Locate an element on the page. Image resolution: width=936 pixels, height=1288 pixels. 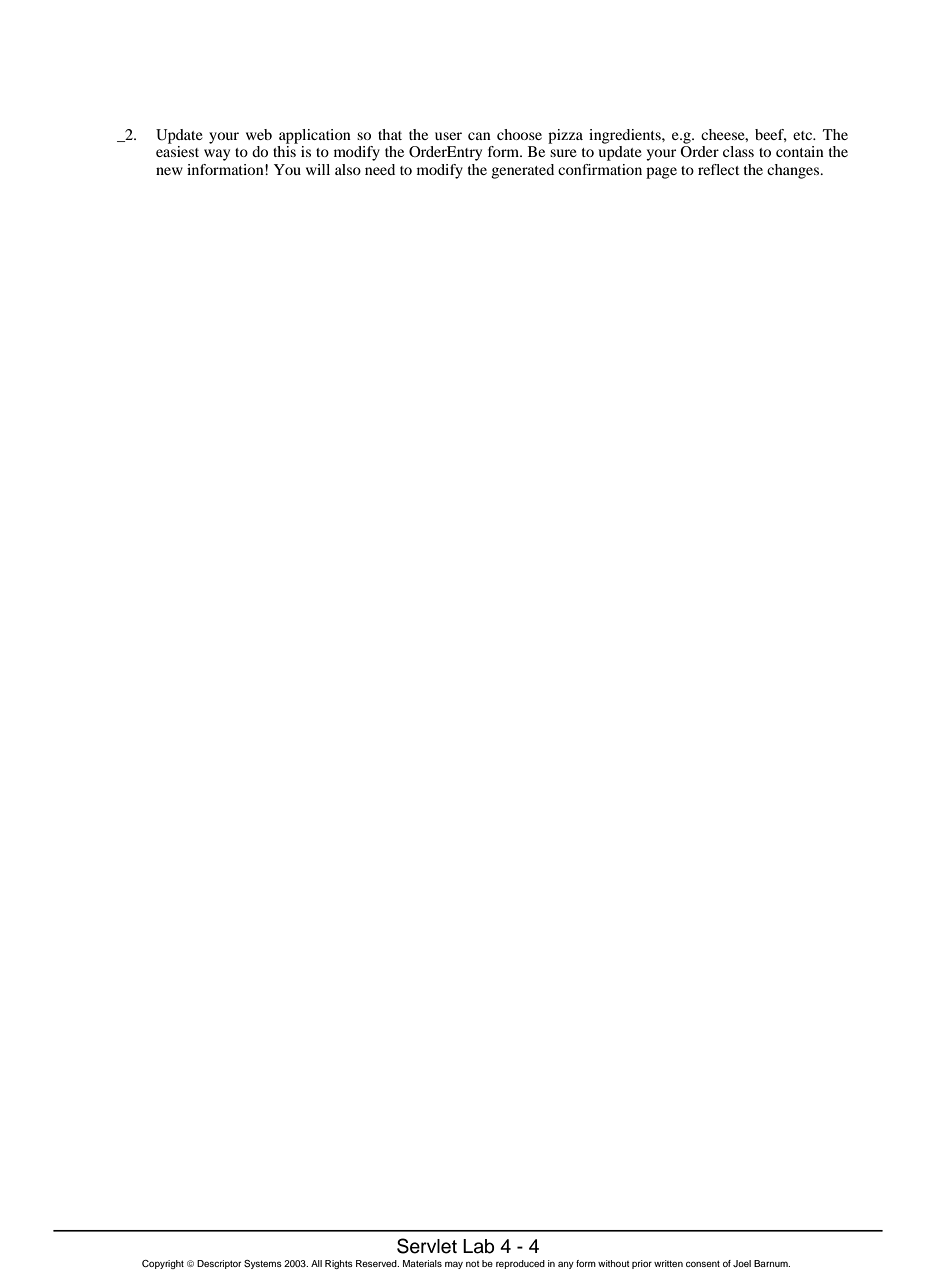
generated is located at coordinates (522, 171).
